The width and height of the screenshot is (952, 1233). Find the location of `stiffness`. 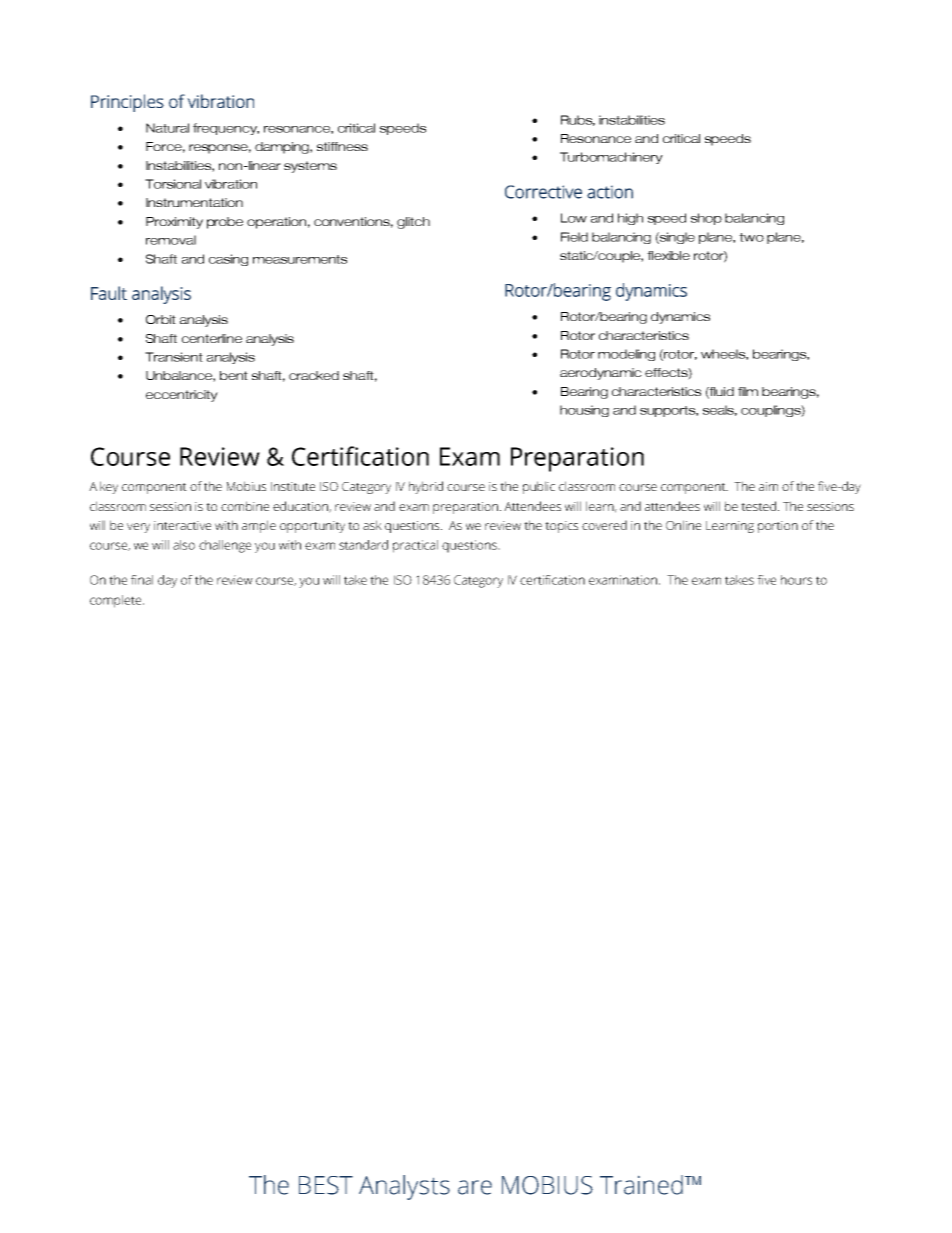

stiffness is located at coordinates (342, 146).
